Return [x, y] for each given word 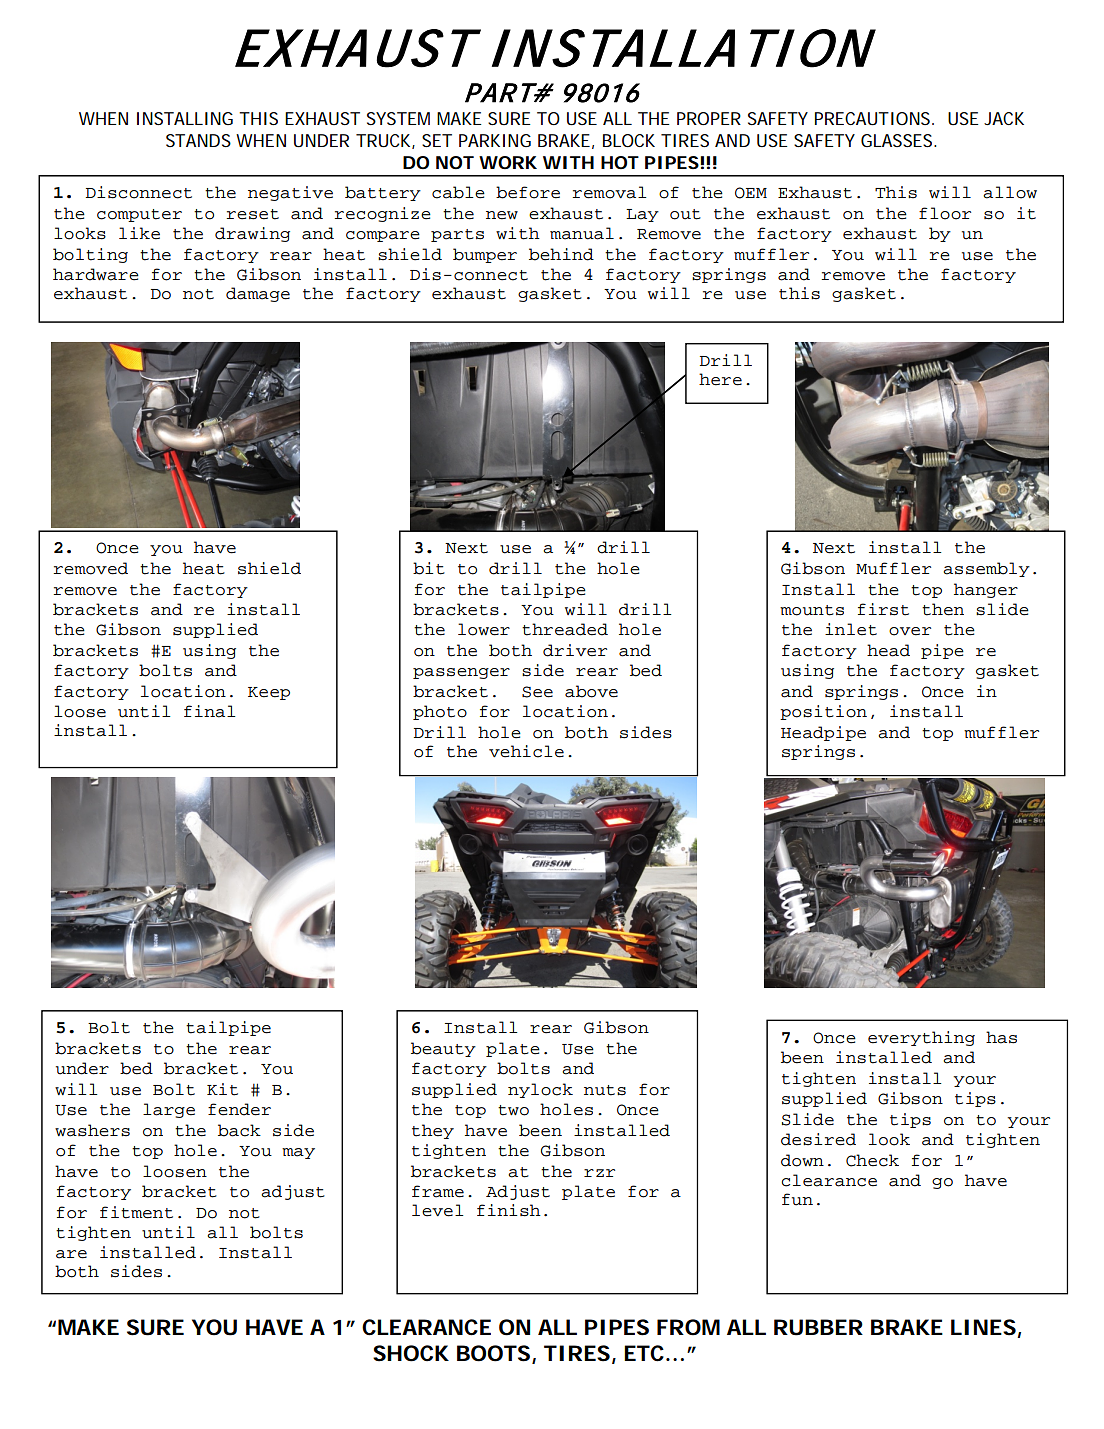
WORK [508, 162]
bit [429, 568]
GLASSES [898, 140]
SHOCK [411, 1353]
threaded [565, 629]
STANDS [198, 140]
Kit [222, 1089]
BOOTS [493, 1353]
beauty [443, 1049]
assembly [986, 569]
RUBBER [818, 1327]
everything [921, 1038]
